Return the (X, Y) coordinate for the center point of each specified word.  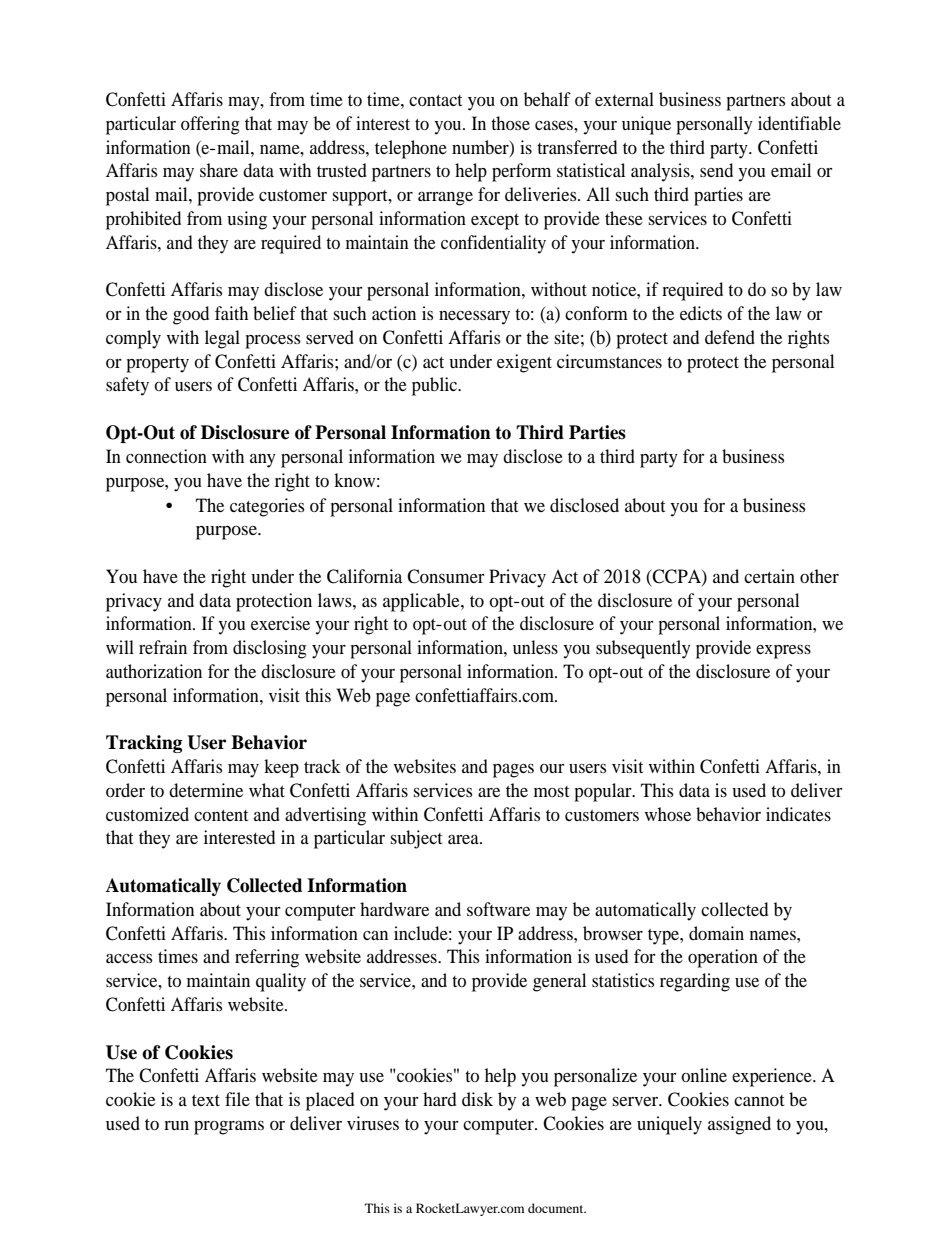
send (716, 170)
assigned (739, 1125)
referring (267, 958)
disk (477, 1099)
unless (535, 647)
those (510, 123)
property (157, 365)
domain (716, 933)
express (783, 652)
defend (730, 337)
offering (210, 125)
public (436, 386)
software (498, 909)
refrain (163, 647)
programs (229, 1128)
